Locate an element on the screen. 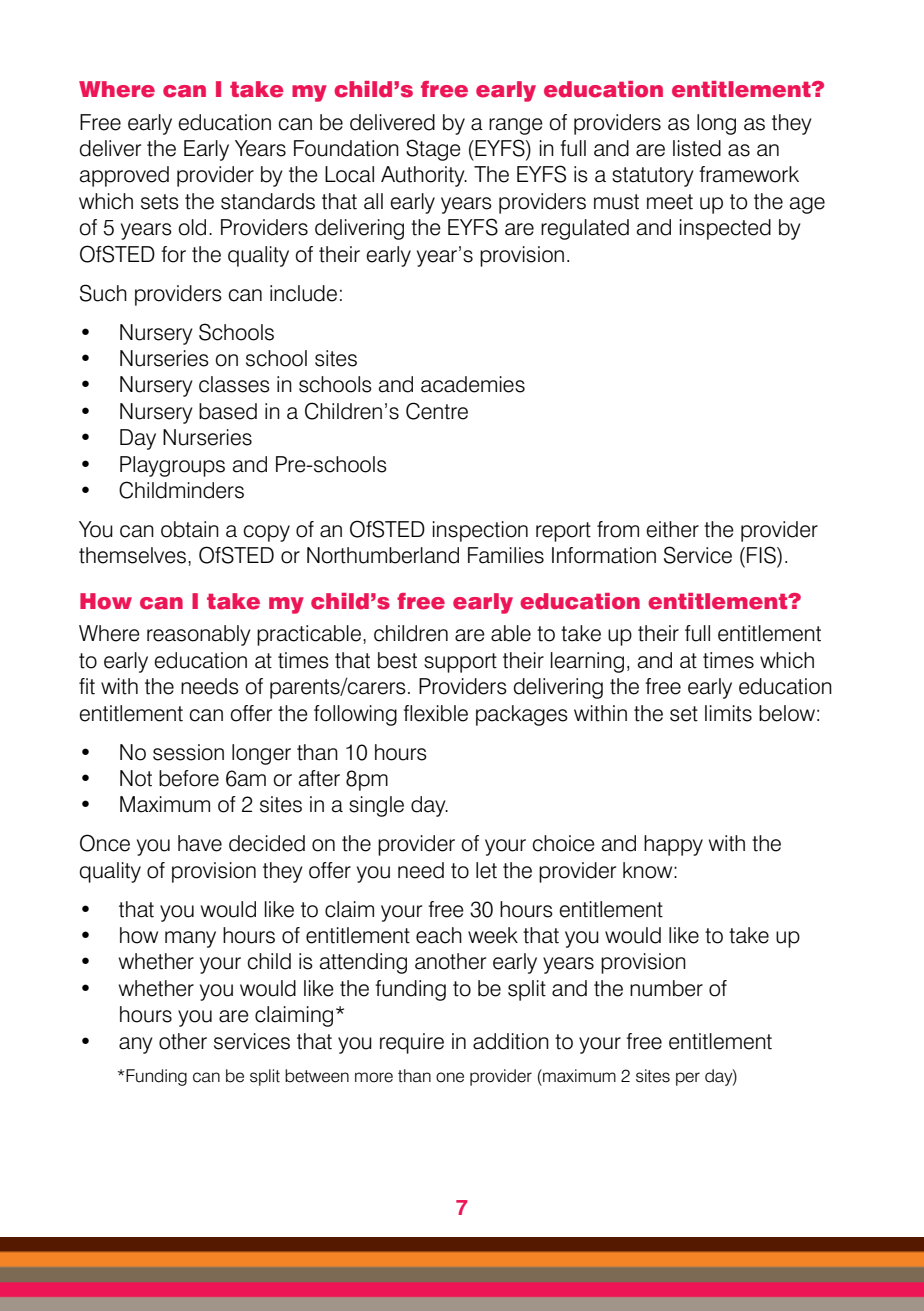 This screenshot has height=1311, width=924. happy is located at coordinates (673, 845).
